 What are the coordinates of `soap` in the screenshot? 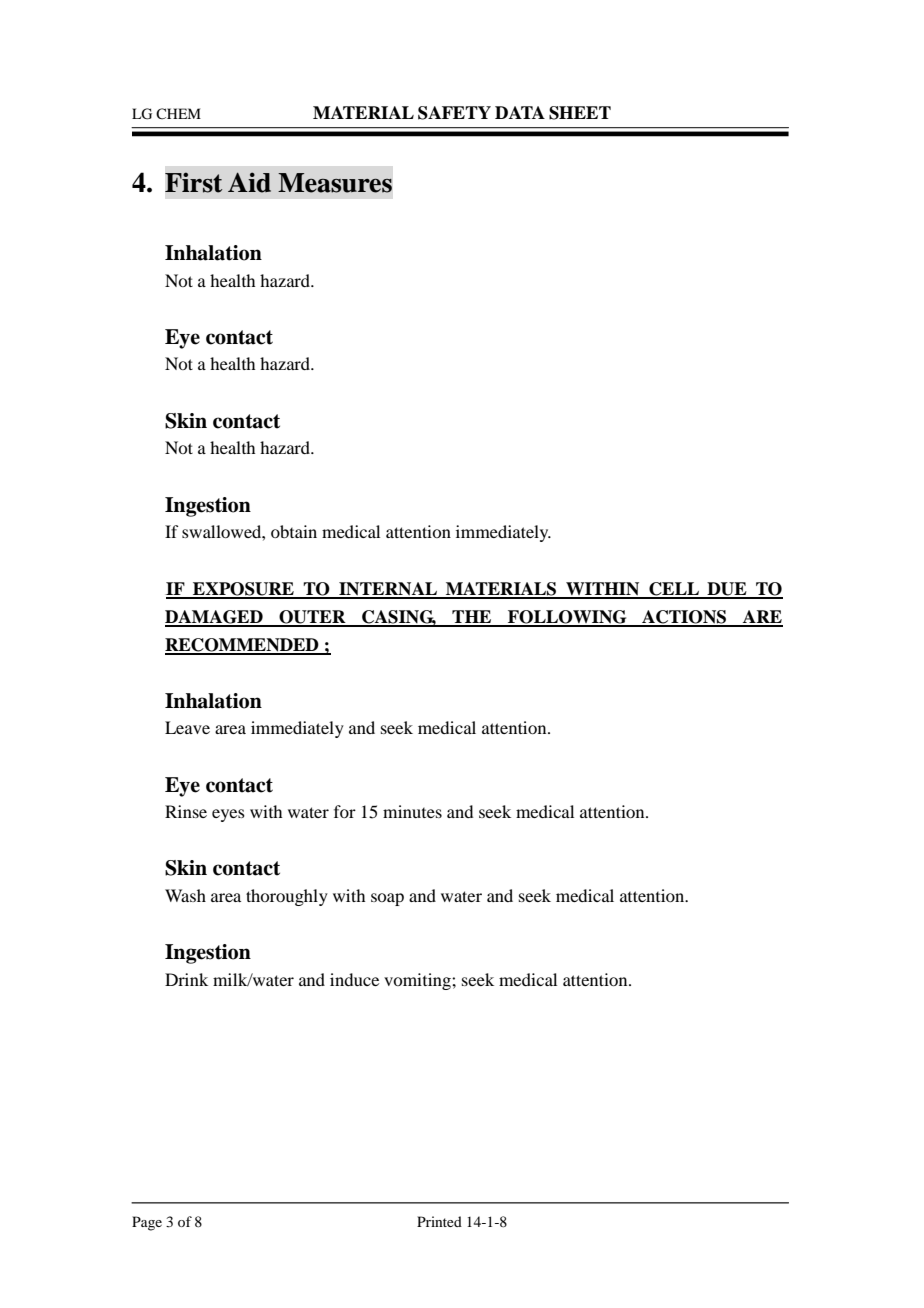 It's located at (387, 899).
